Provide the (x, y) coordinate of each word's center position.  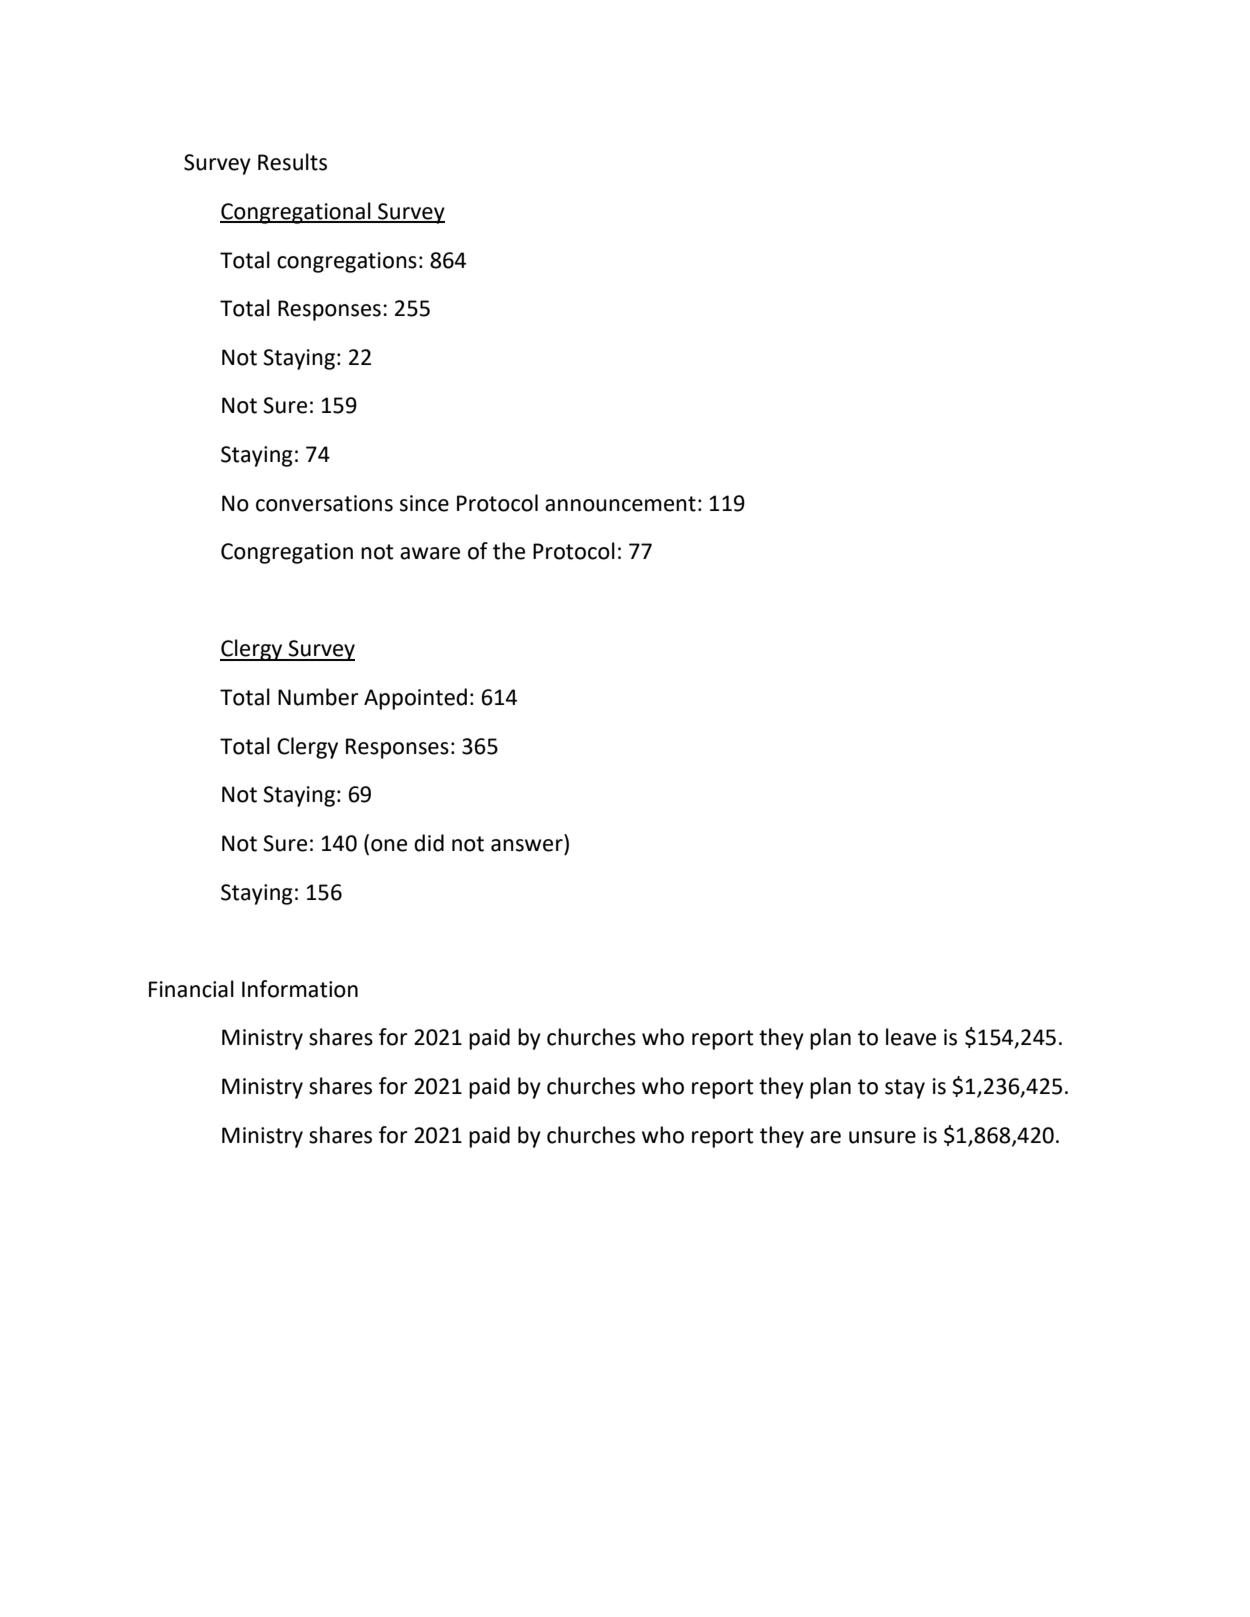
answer (527, 845)
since (424, 503)
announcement (620, 504)
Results (292, 162)
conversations (324, 503)
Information (300, 989)
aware (430, 553)
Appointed (415, 699)
